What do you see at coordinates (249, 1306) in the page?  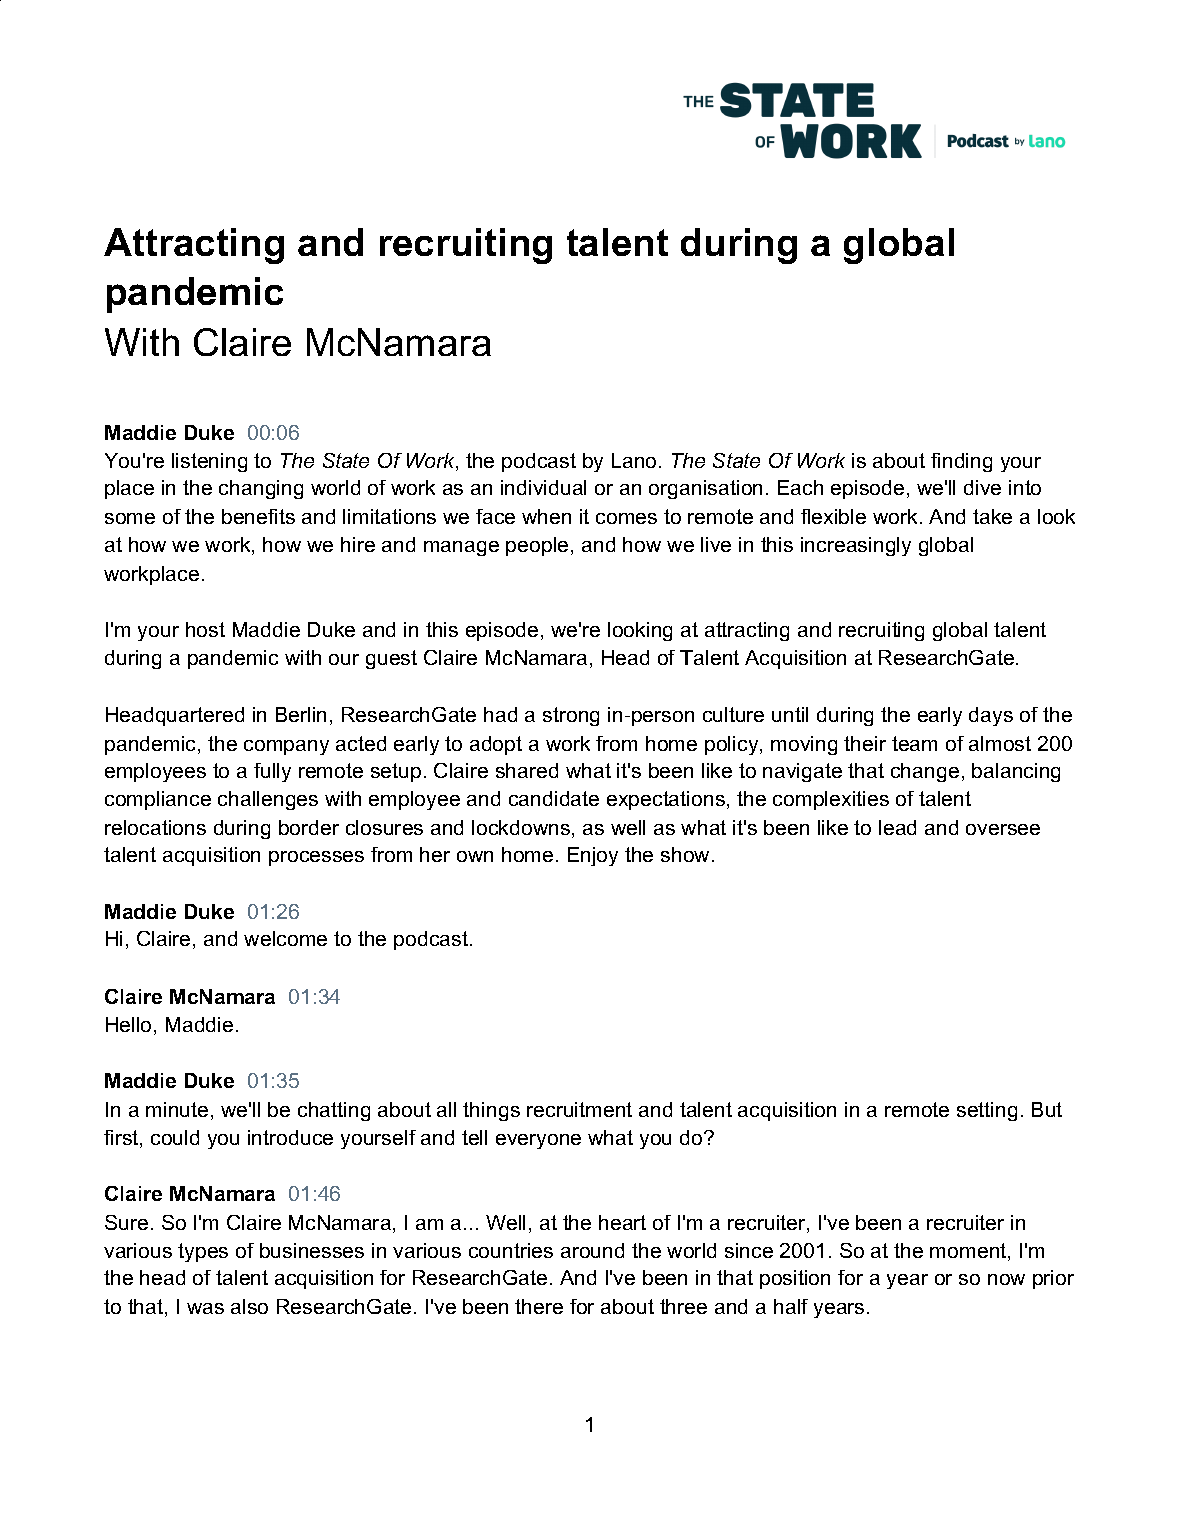 I see `also` at bounding box center [249, 1306].
